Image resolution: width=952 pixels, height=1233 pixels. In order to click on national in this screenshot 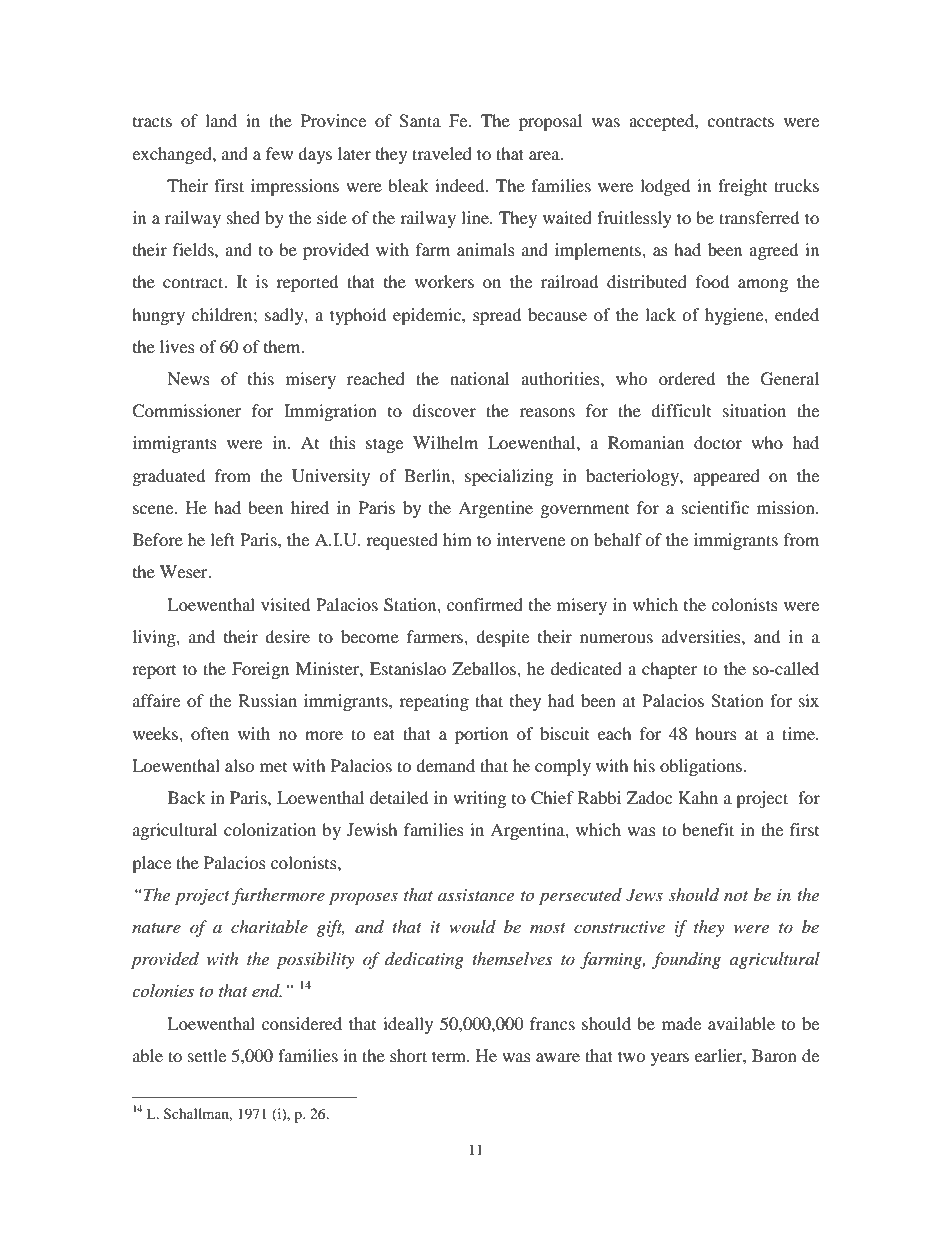, I will do `click(479, 378)`.
